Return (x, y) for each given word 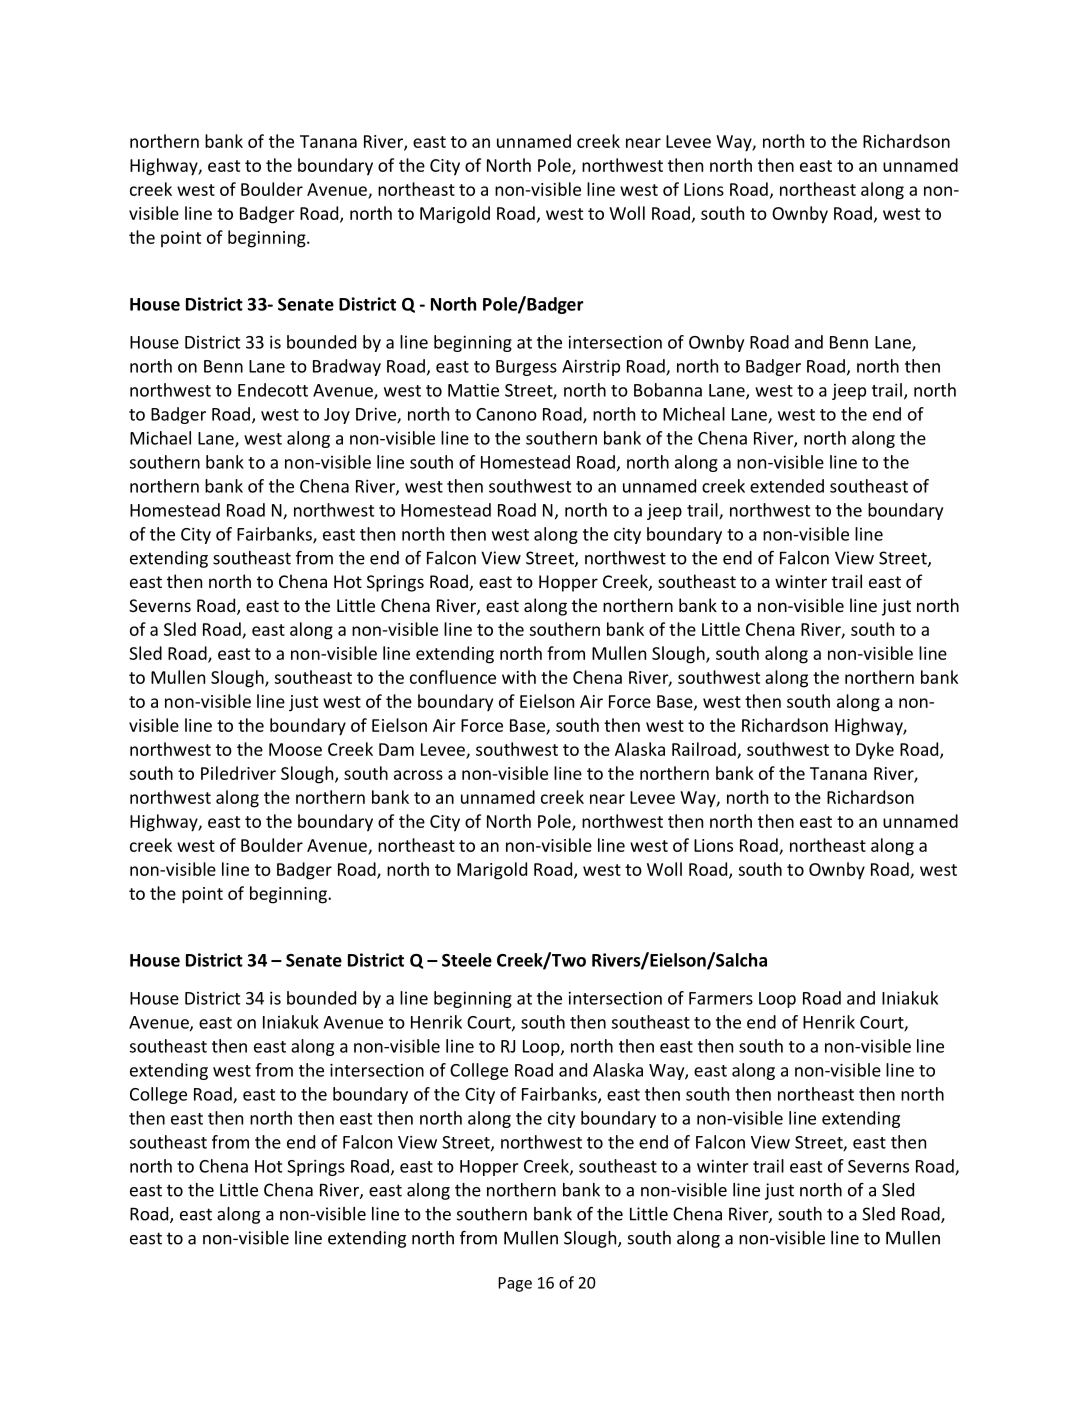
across (418, 775)
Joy (337, 416)
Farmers (721, 998)
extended (787, 486)
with (519, 677)
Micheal (694, 414)
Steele (467, 960)
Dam (396, 749)
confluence (453, 677)
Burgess (526, 368)
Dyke (875, 750)
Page (515, 1284)
